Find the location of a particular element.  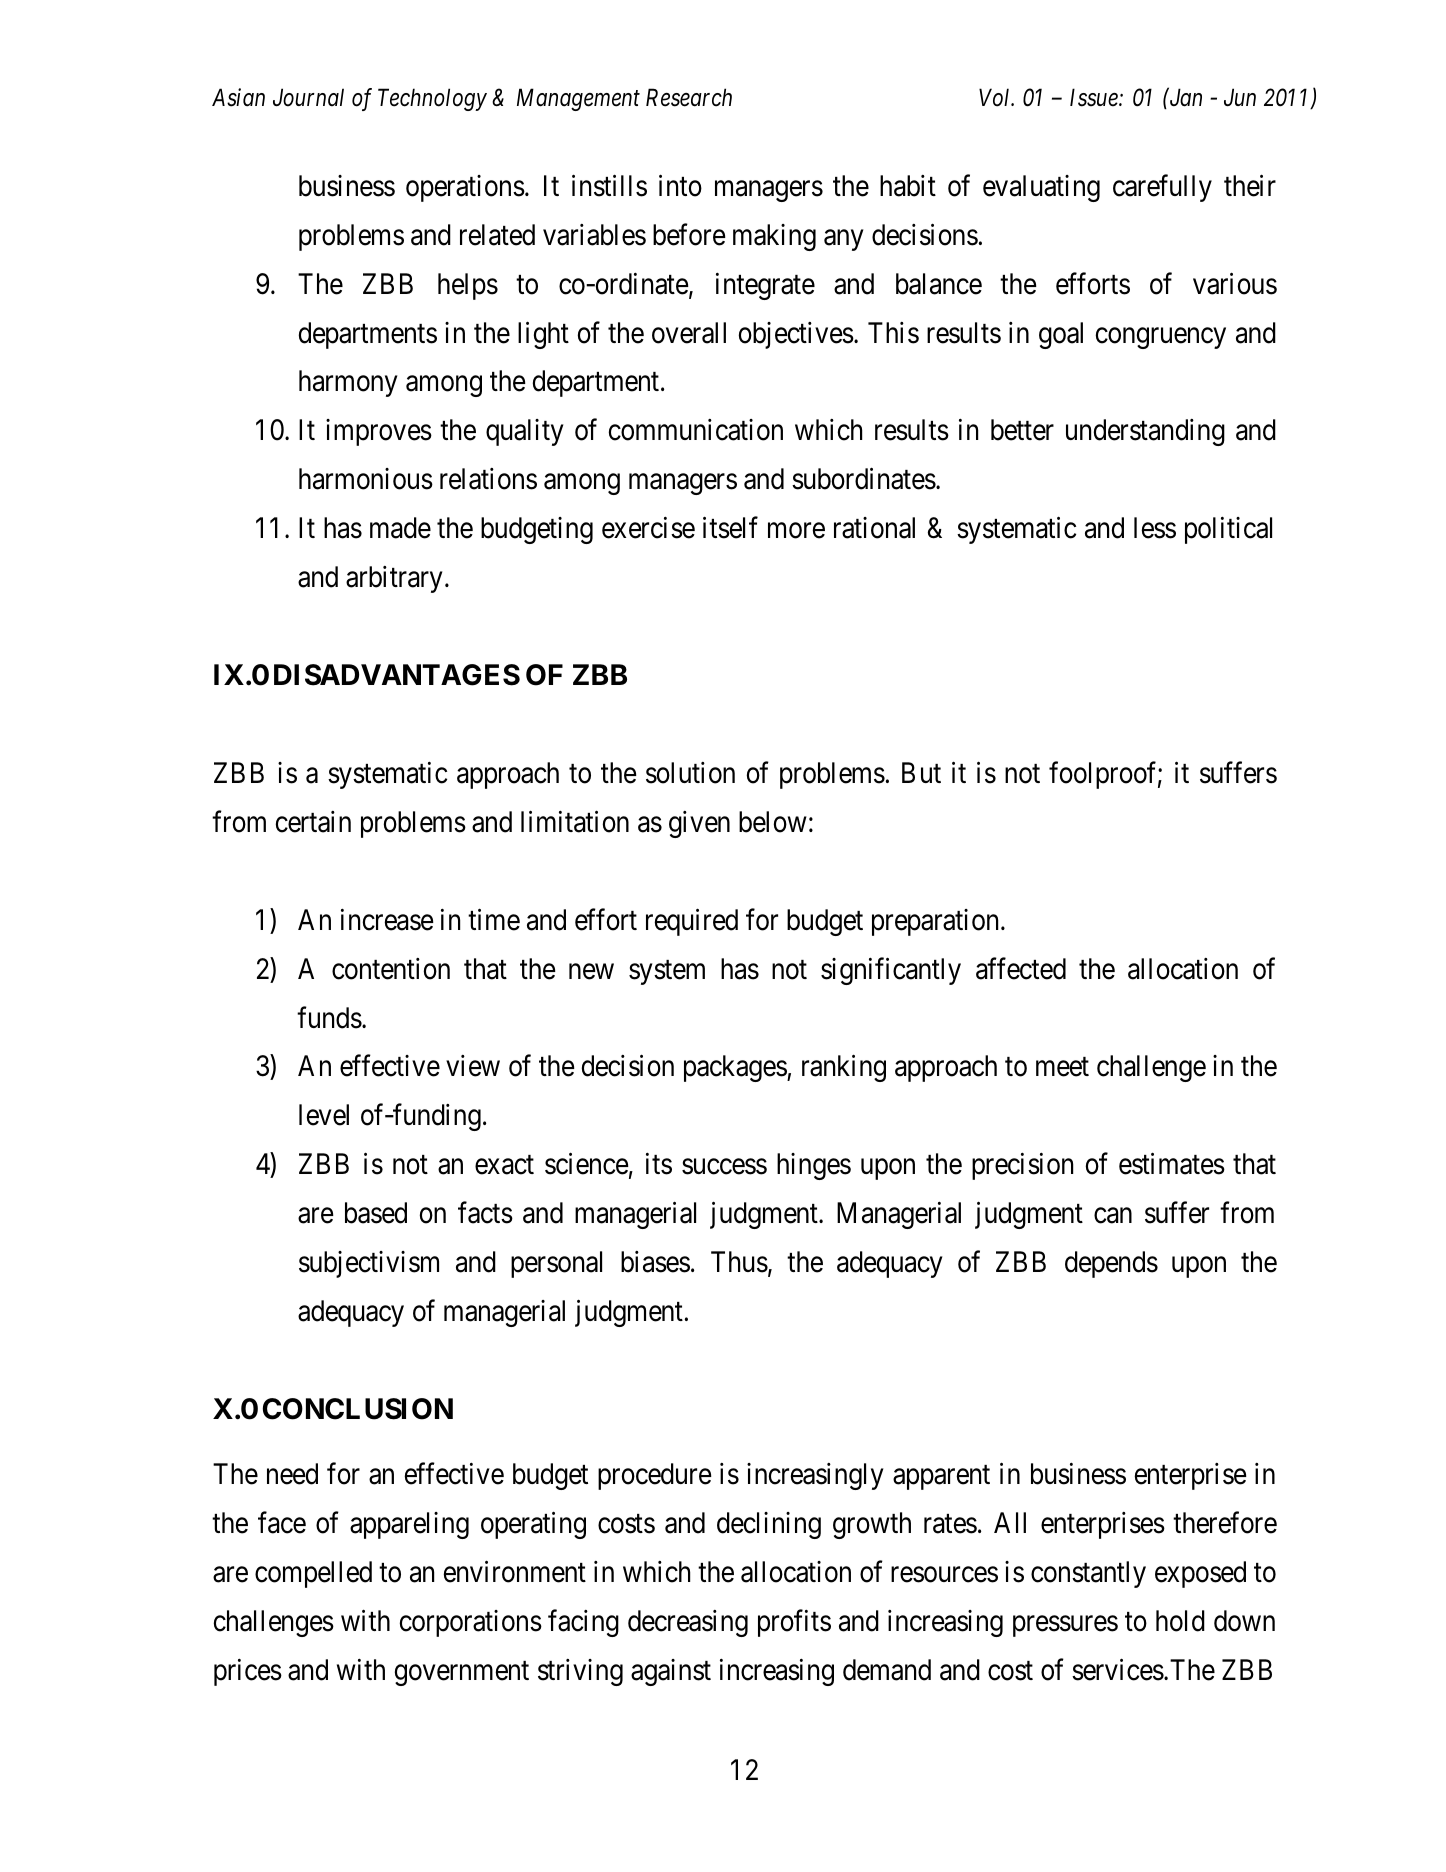

depends is located at coordinates (1111, 1264).
